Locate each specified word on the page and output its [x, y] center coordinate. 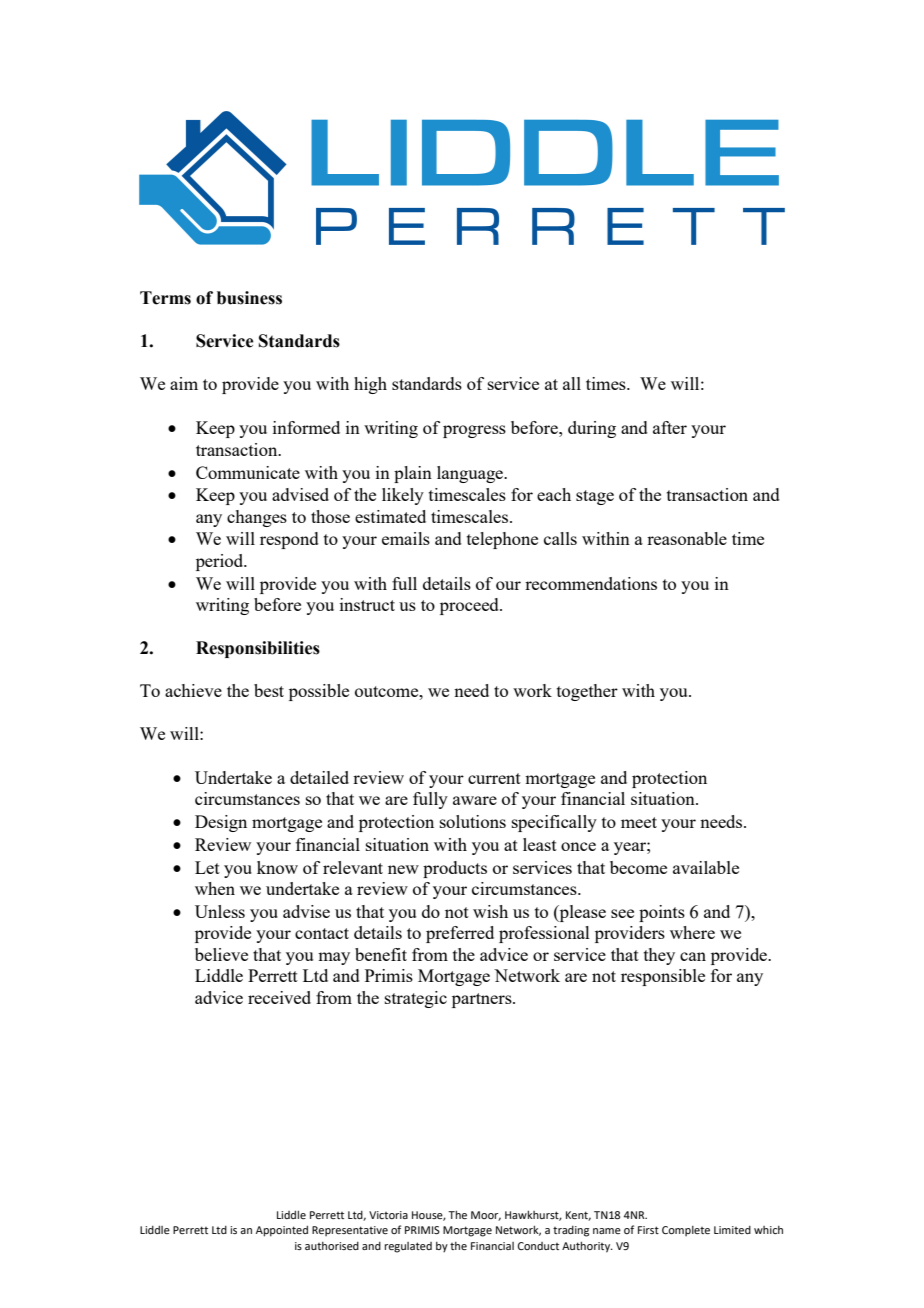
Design [221, 823]
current [494, 778]
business [249, 298]
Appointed [282, 1231]
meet [639, 822]
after [670, 427]
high [370, 385]
